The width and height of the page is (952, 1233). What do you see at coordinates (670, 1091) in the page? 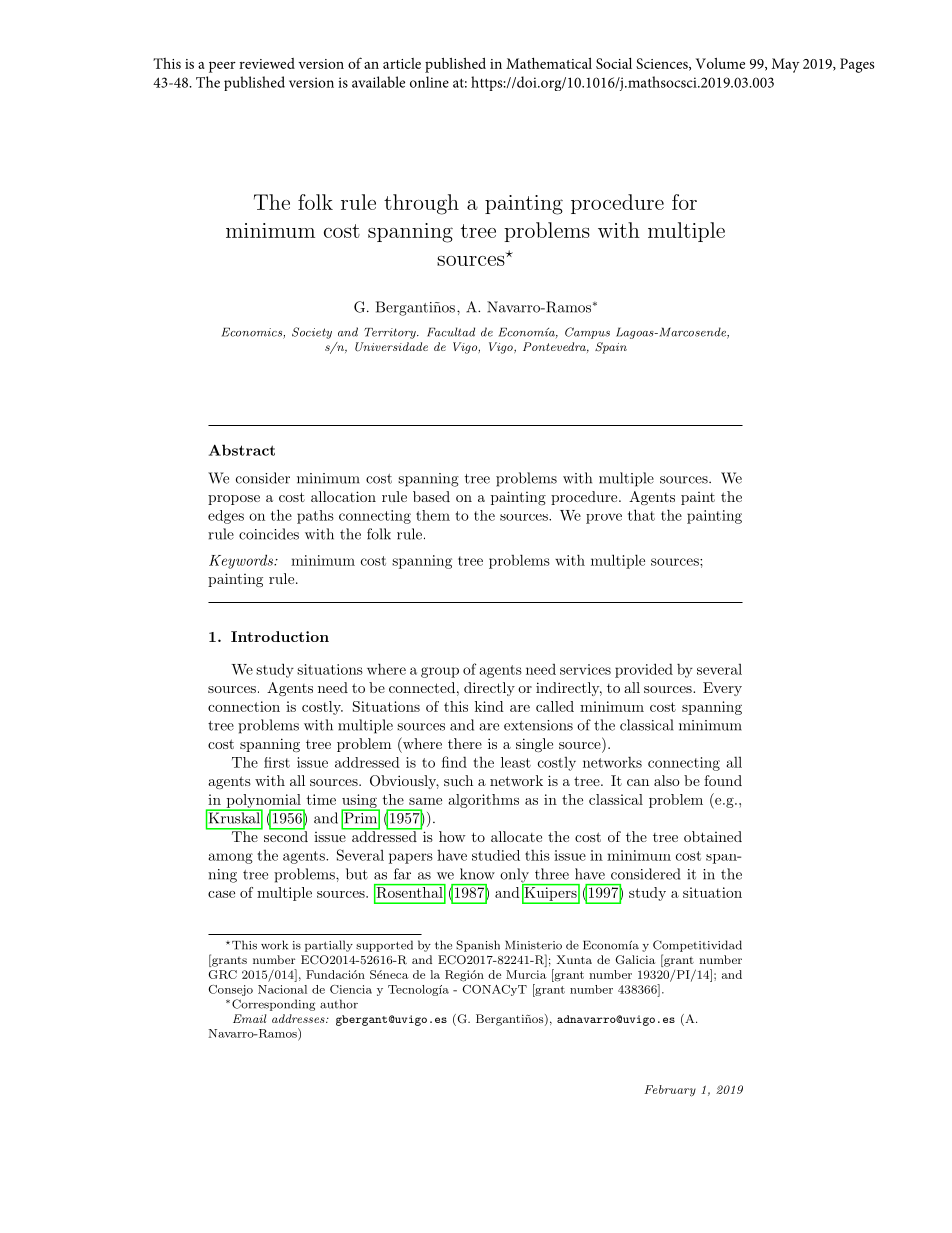
I see `February` at bounding box center [670, 1091].
